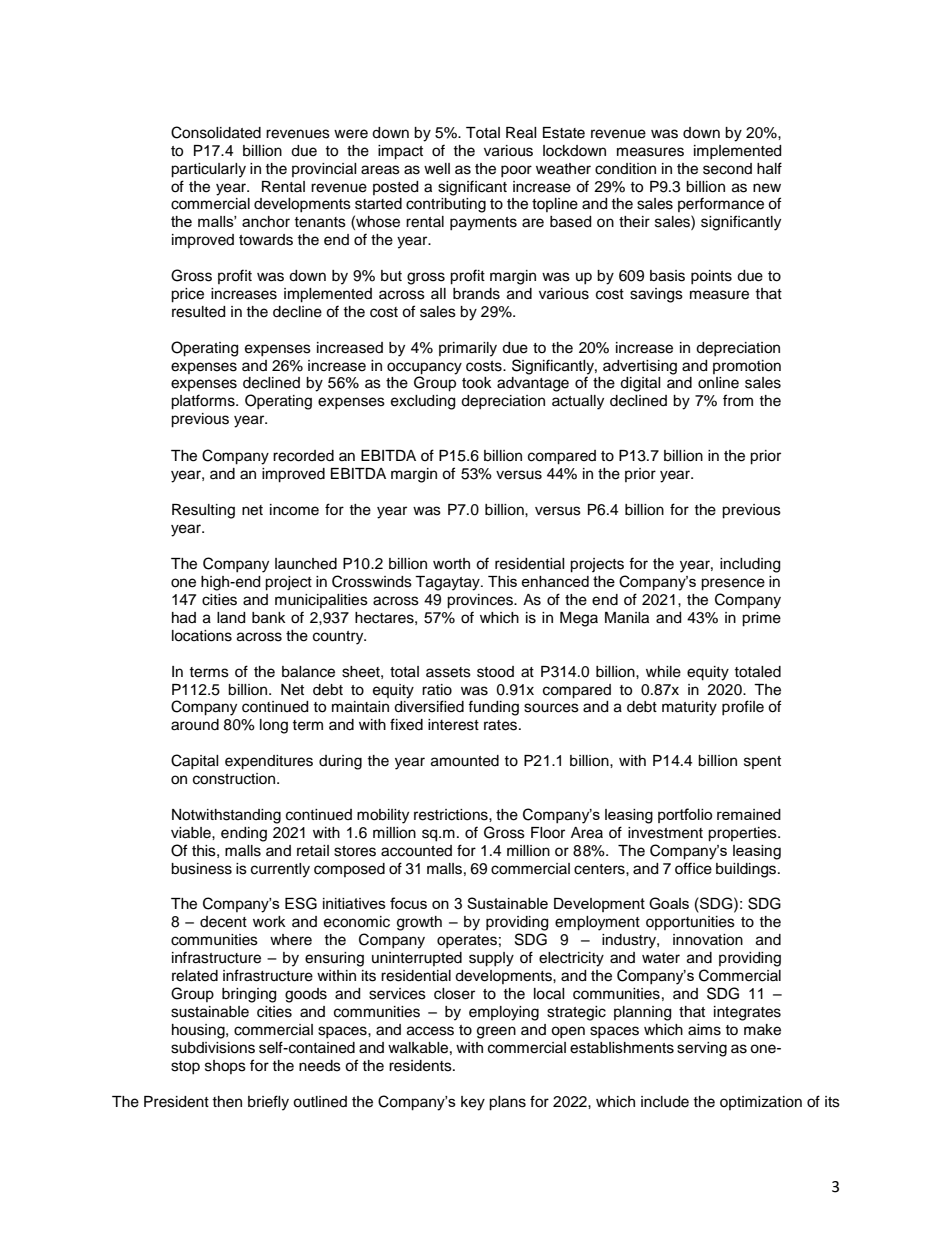 The width and height of the screenshot is (952, 1233). What do you see at coordinates (227, 1102) in the screenshot?
I see `then` at bounding box center [227, 1102].
